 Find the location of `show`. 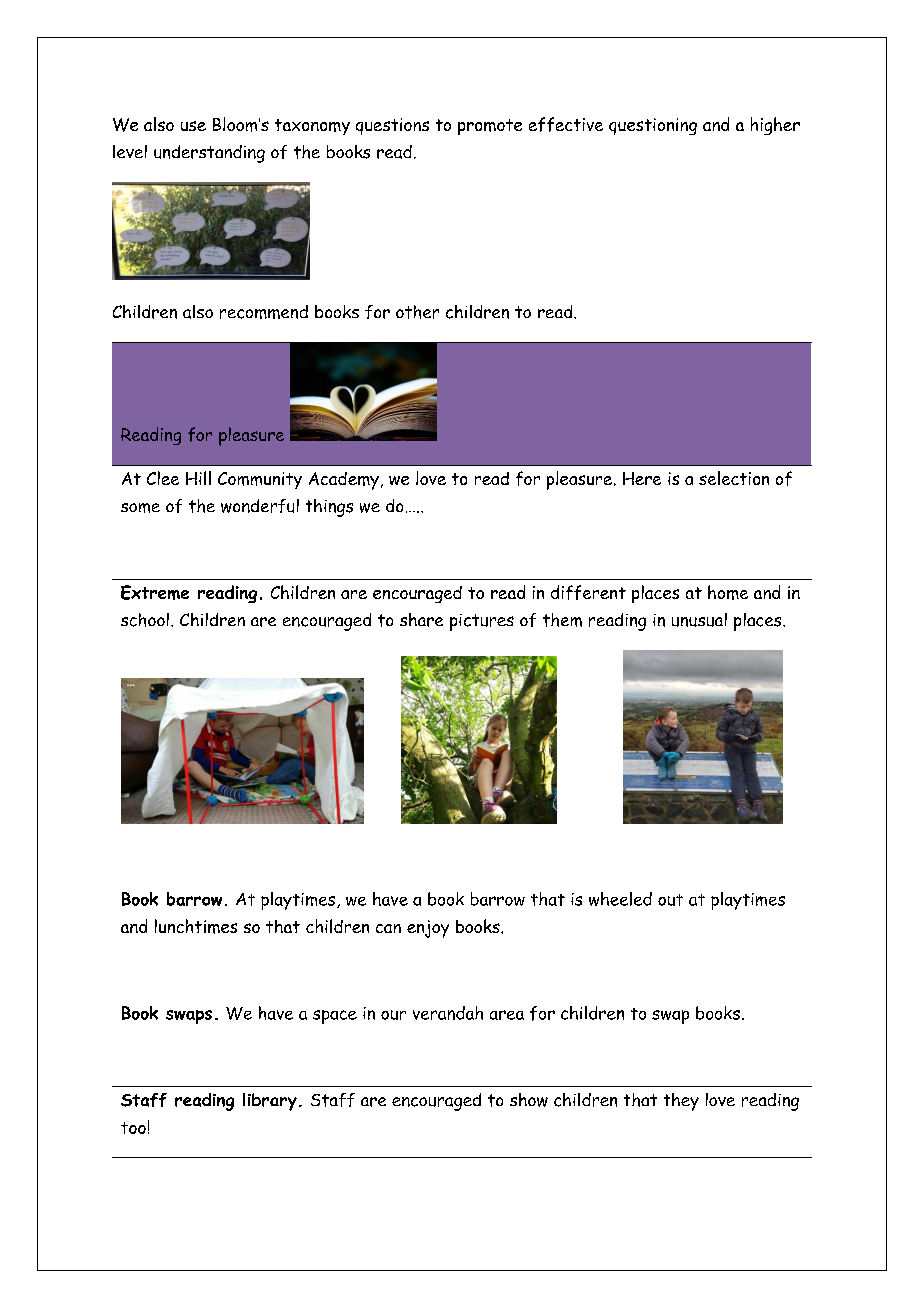

show is located at coordinates (529, 1100).
